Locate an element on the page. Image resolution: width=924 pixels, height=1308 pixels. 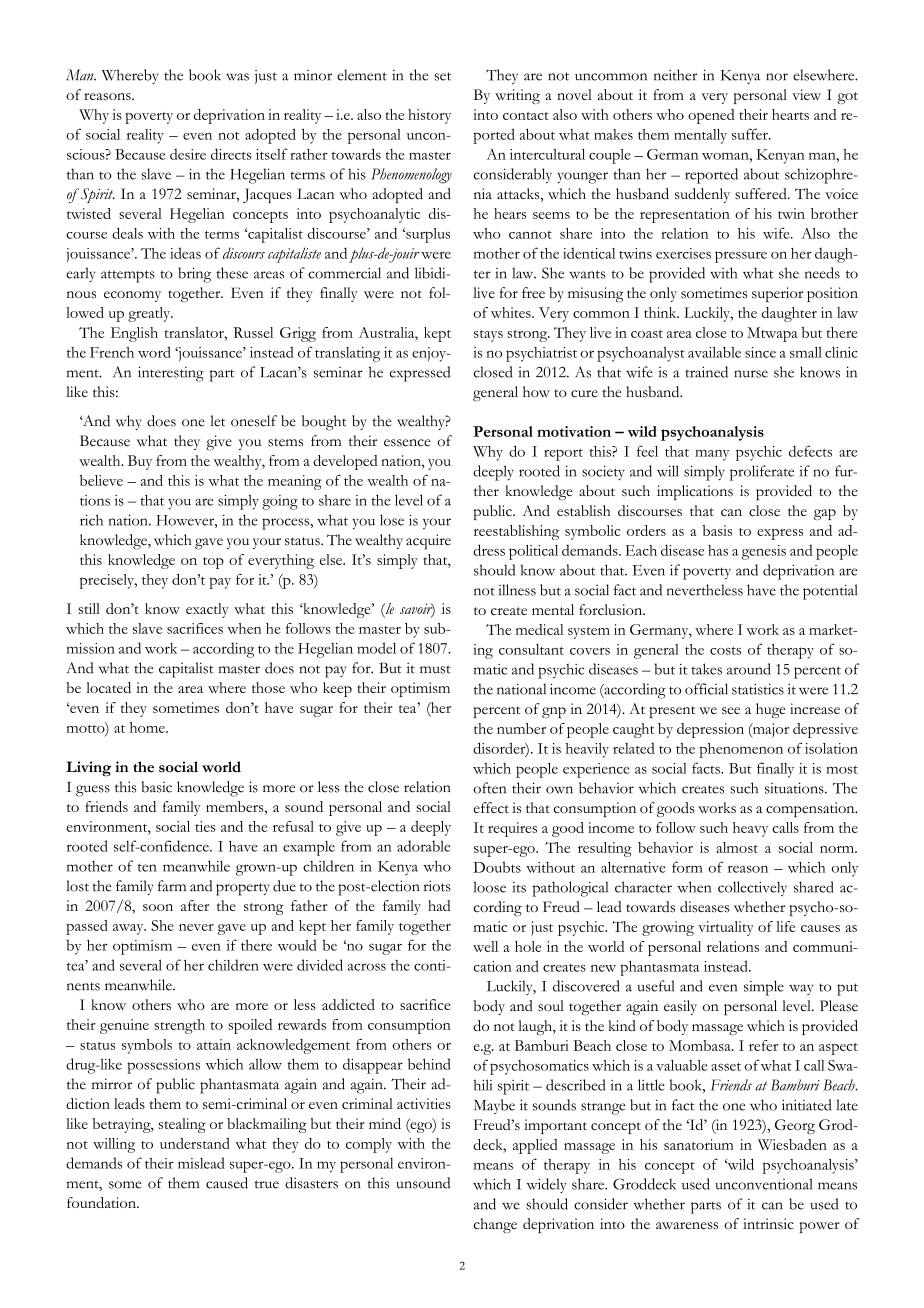
heavy is located at coordinates (750, 829).
